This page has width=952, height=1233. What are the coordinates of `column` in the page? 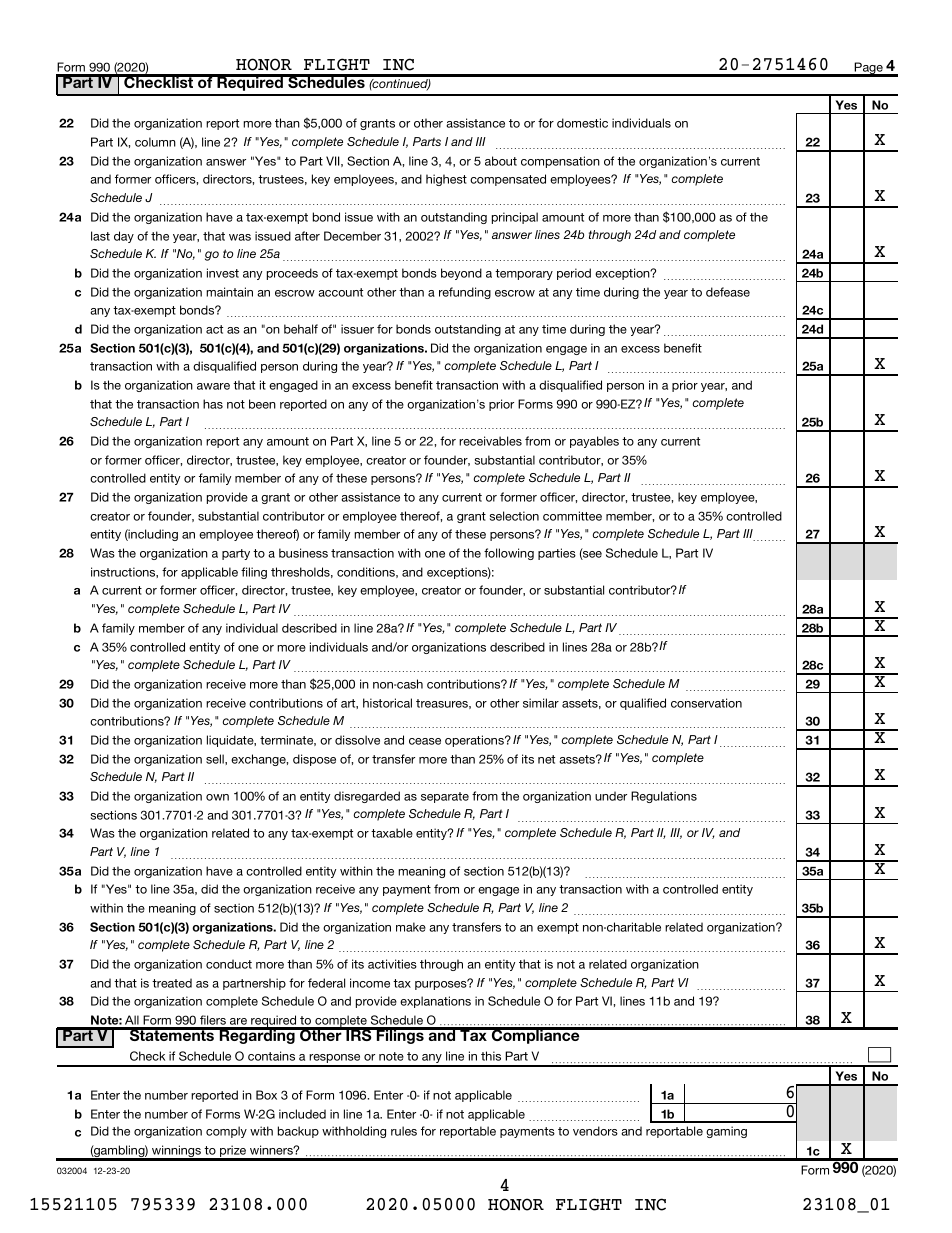 It's located at (155, 142).
